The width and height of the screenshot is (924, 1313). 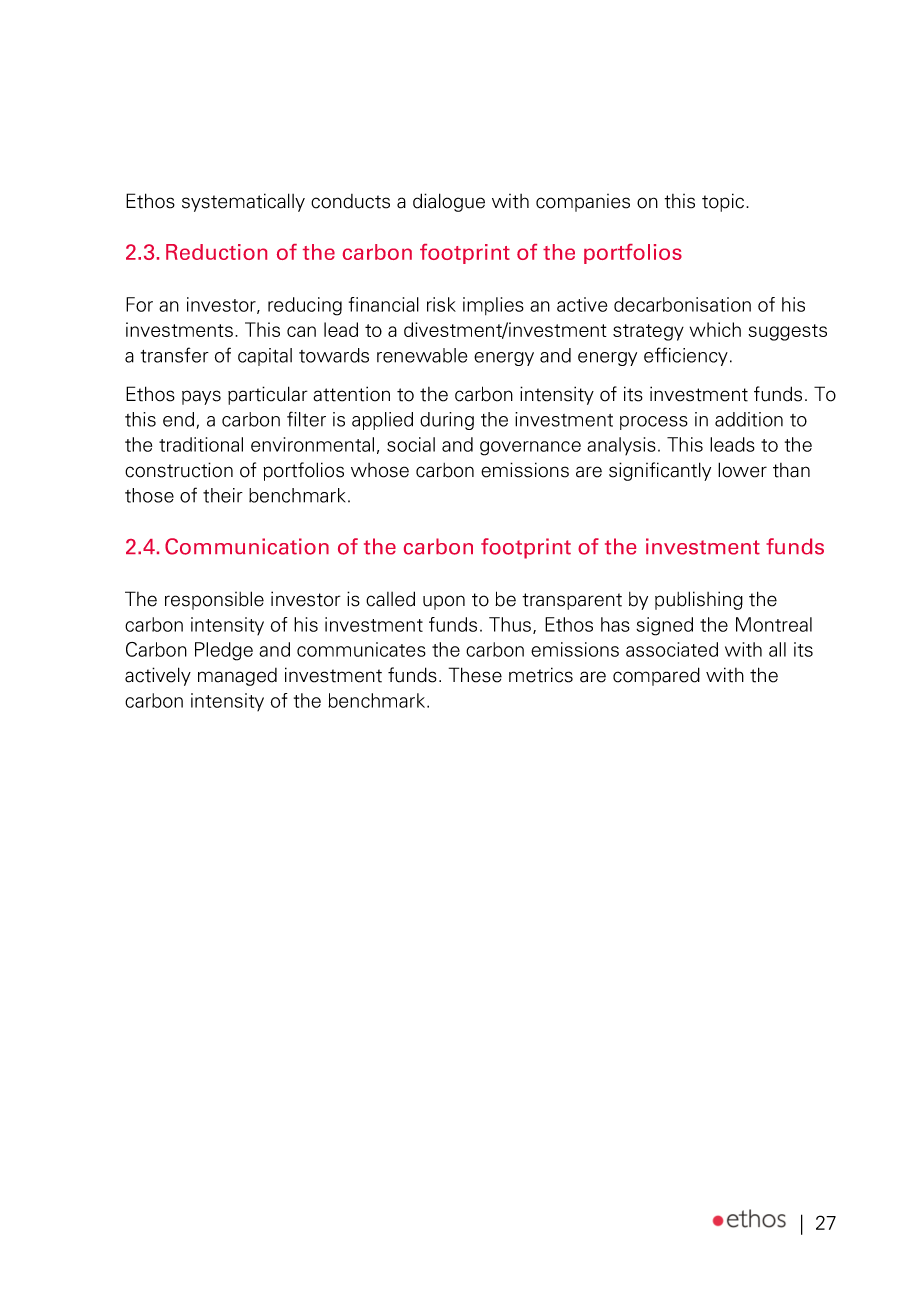 I want to click on transfer, so click(x=175, y=355).
